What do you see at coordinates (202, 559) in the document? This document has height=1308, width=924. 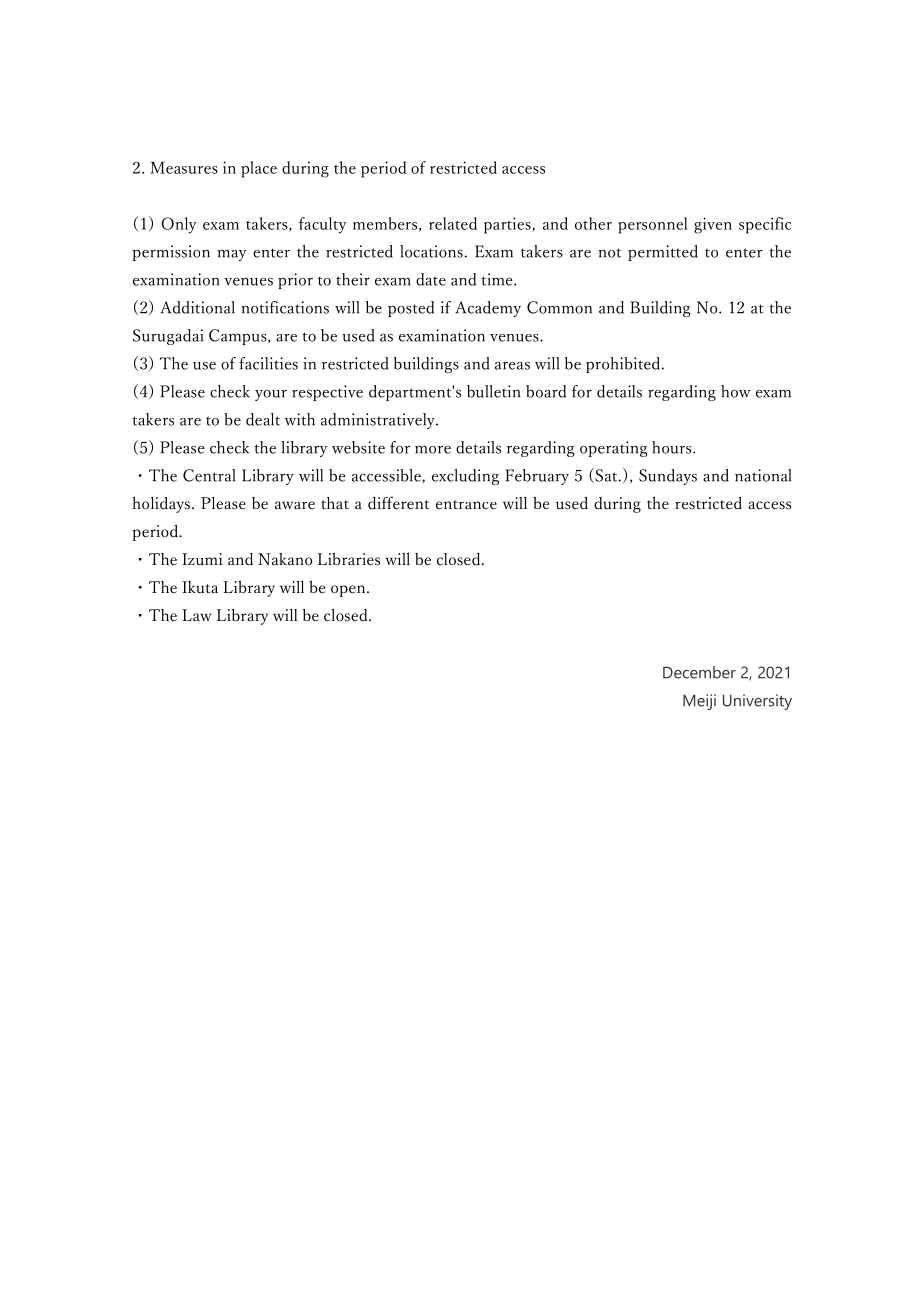 I see `Izumi` at bounding box center [202, 559].
